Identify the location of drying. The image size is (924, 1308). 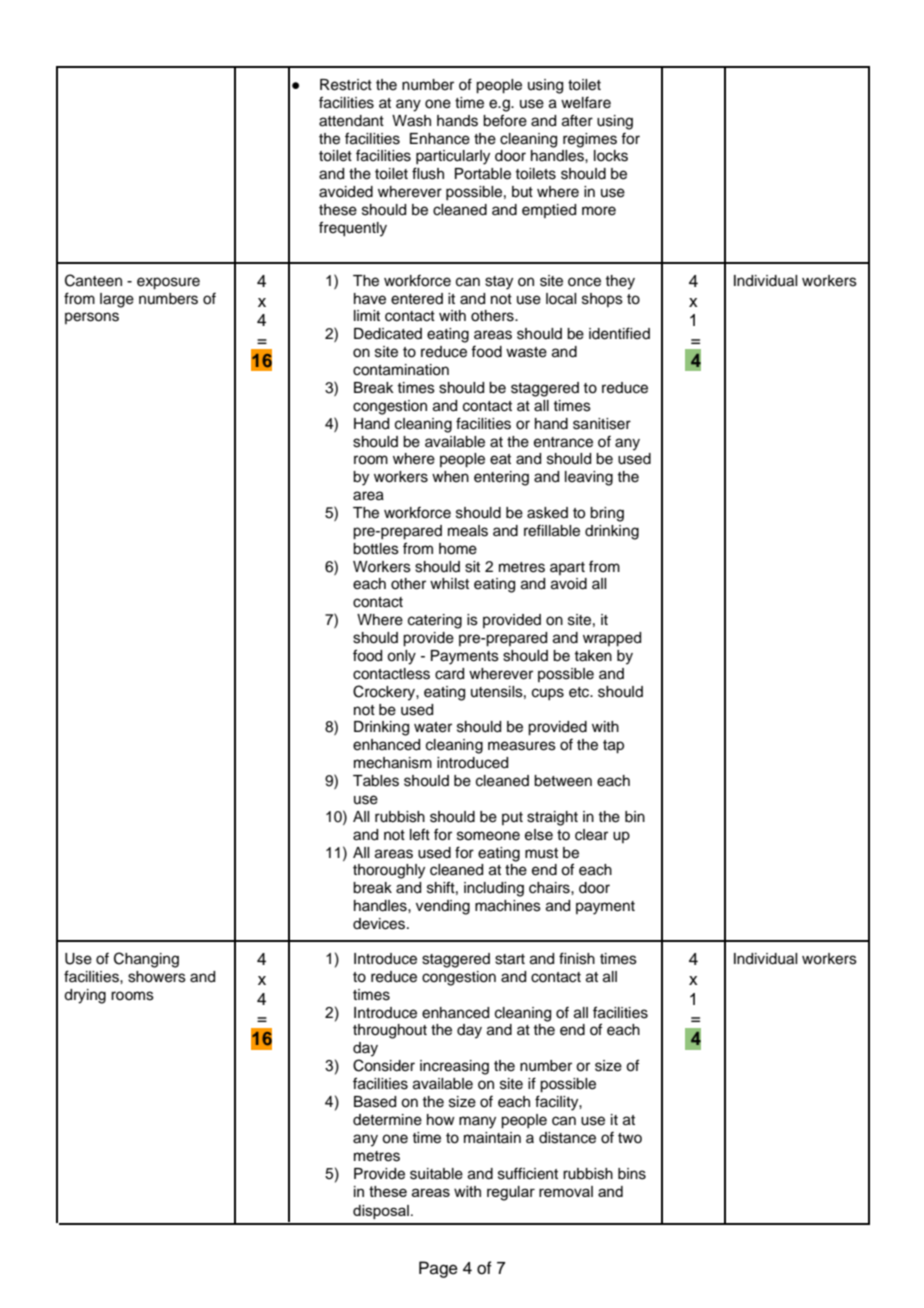
(85, 996).
